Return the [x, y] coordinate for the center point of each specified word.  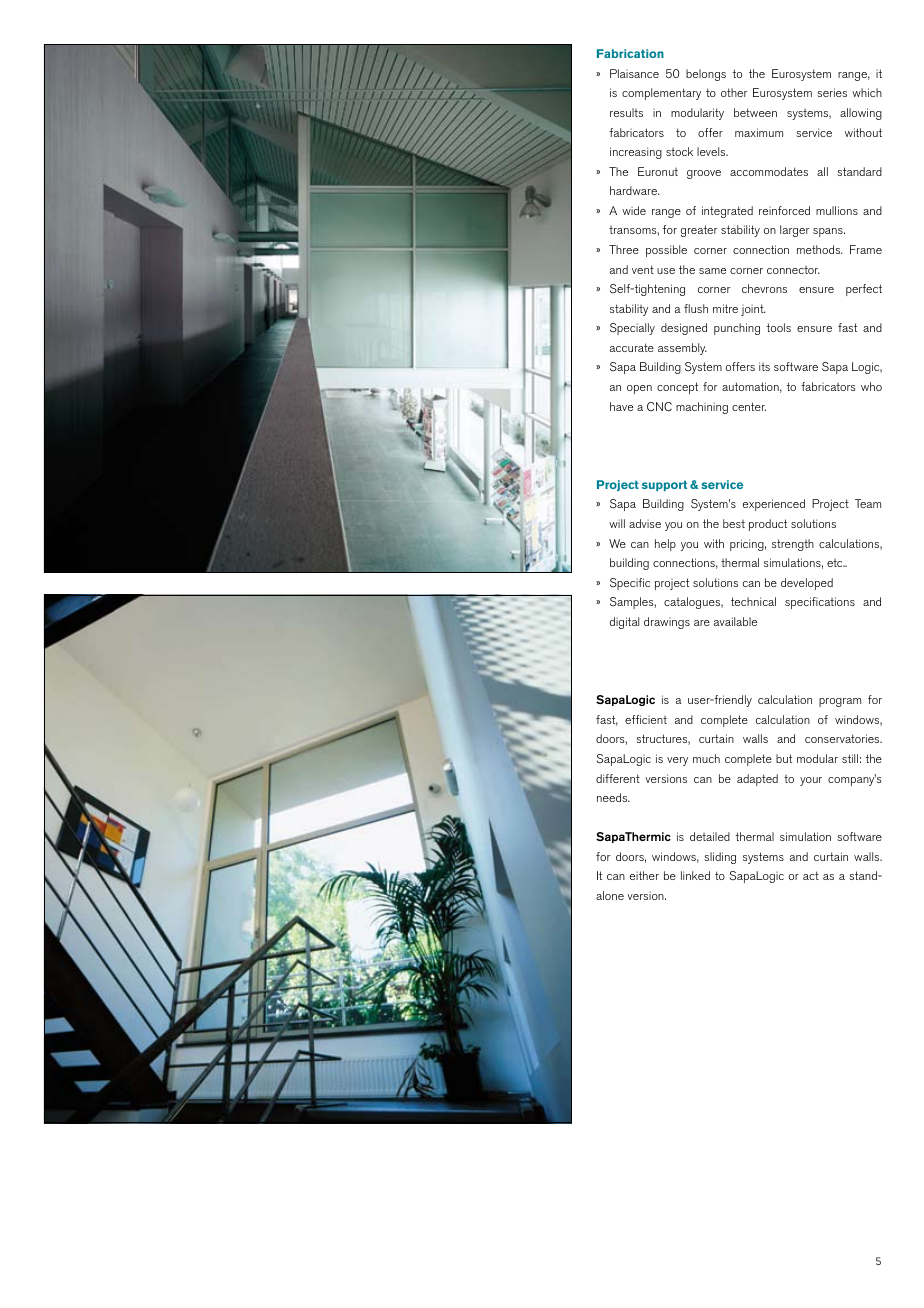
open [639, 389]
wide [634, 210]
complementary [661, 94]
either [644, 875]
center [749, 406]
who [871, 386]
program [840, 702]
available [735, 621]
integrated [727, 212]
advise [645, 523]
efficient [646, 719]
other [734, 92]
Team [868, 503]
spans [829, 232]
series [832, 92]
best [734, 523]
